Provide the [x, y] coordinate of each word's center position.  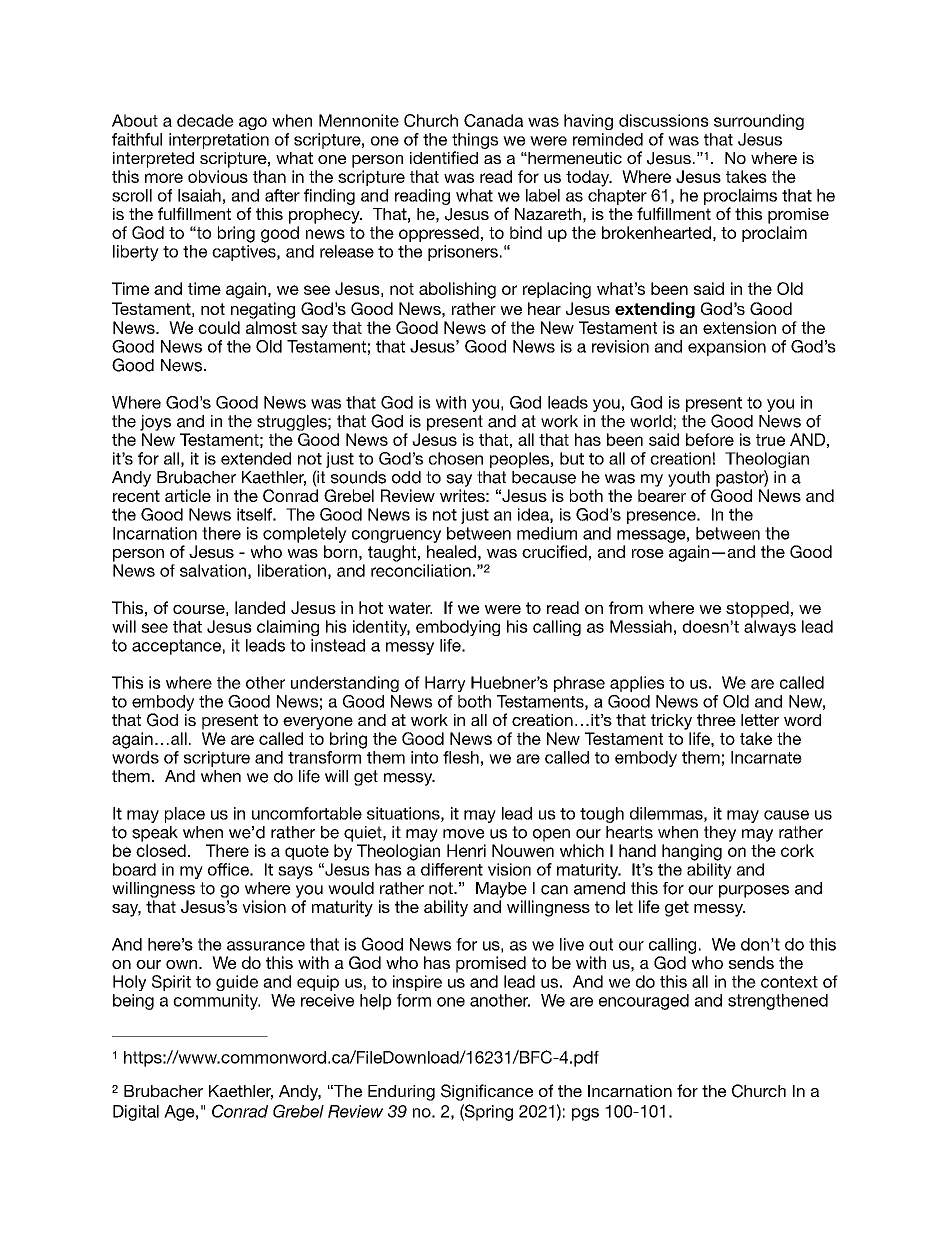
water [410, 608]
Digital [136, 1113]
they [720, 834]
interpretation [219, 141]
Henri [466, 850]
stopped [757, 609]
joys [155, 423]
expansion [727, 348]
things [475, 141]
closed [161, 850]
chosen [456, 458]
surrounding [759, 122]
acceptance [176, 647]
